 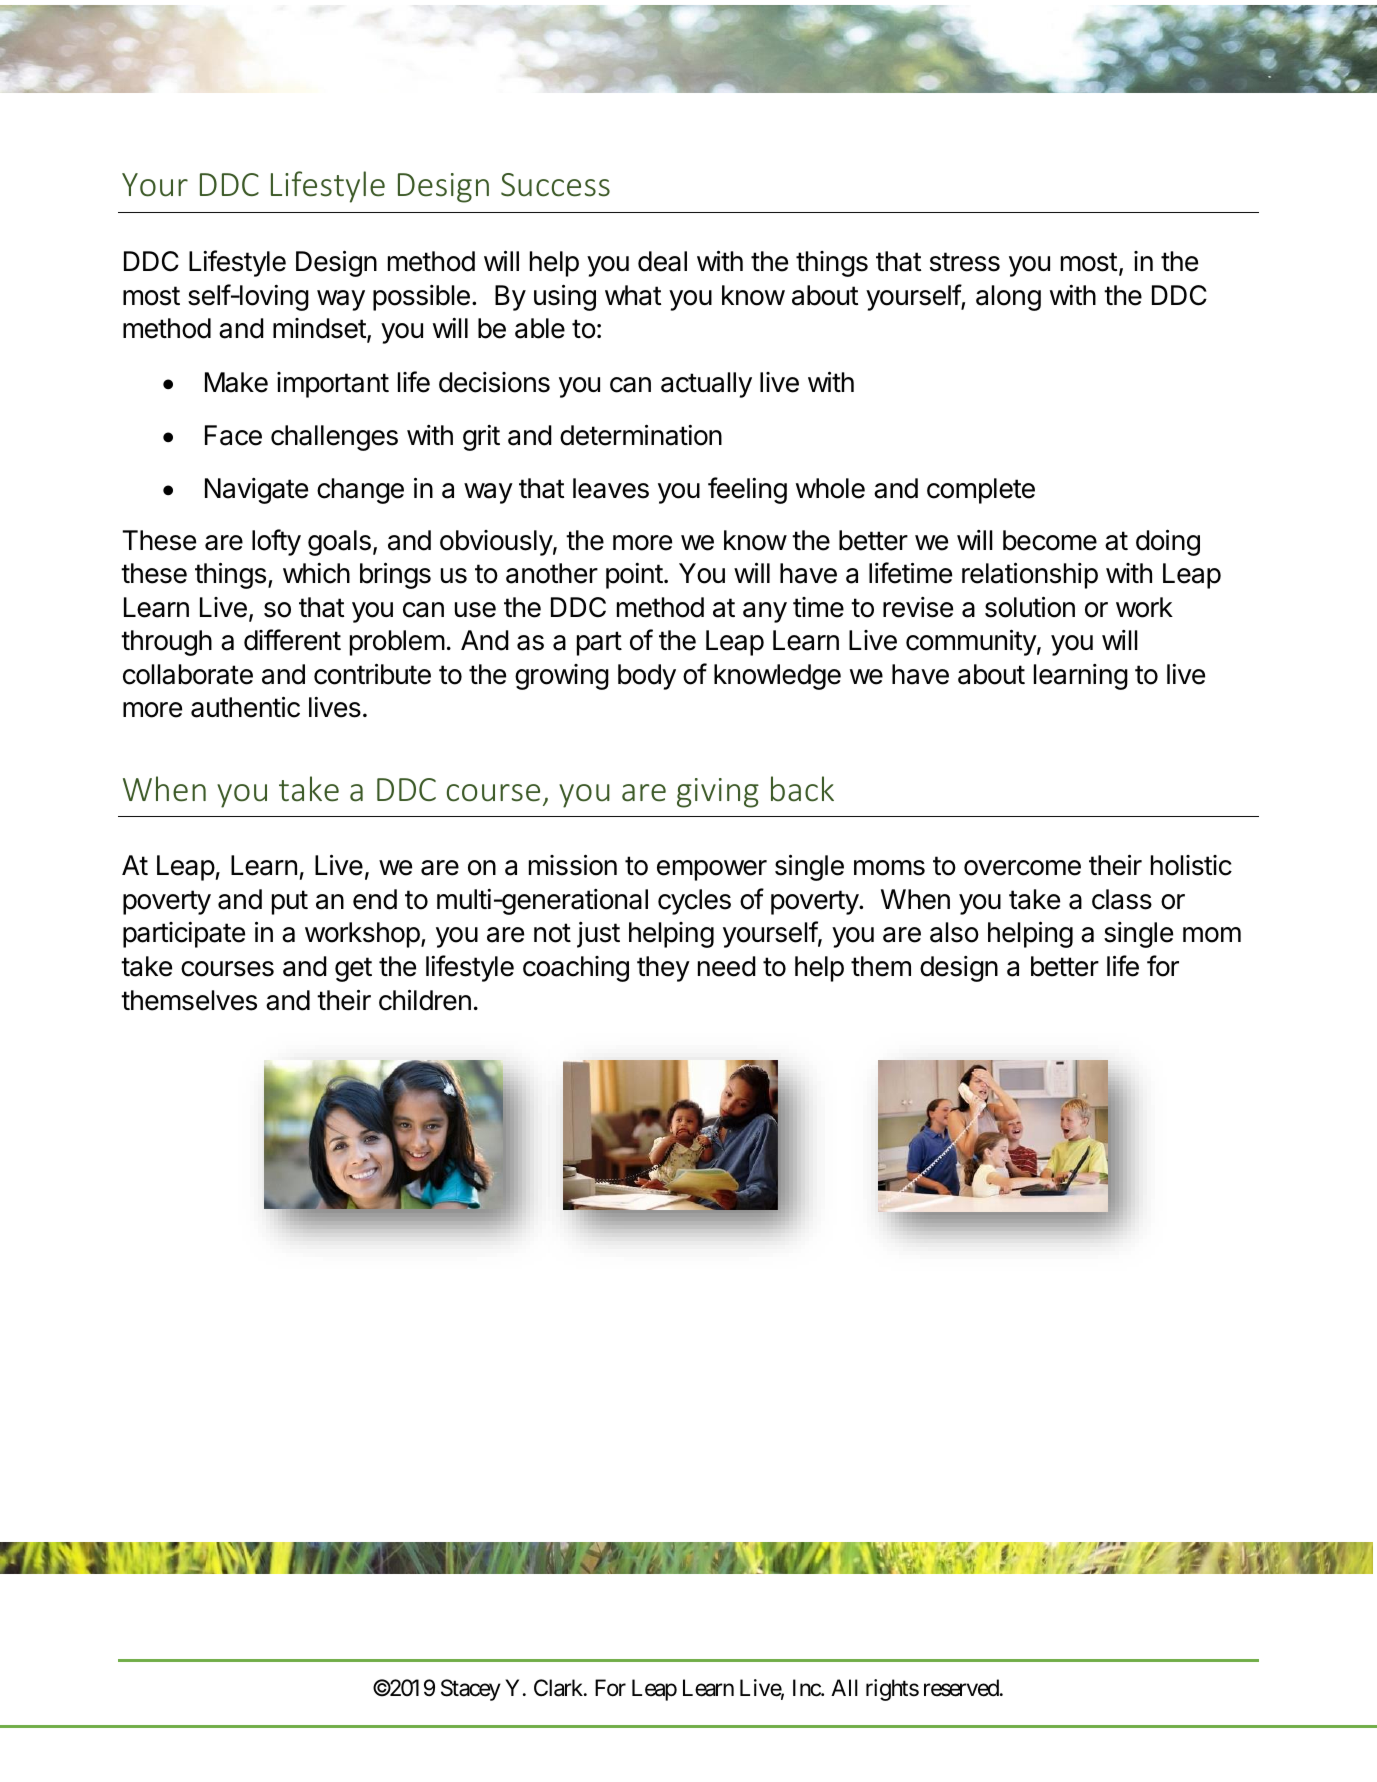 What do you see at coordinates (559, 1688) in the screenshot?
I see `Clark` at bounding box center [559, 1688].
